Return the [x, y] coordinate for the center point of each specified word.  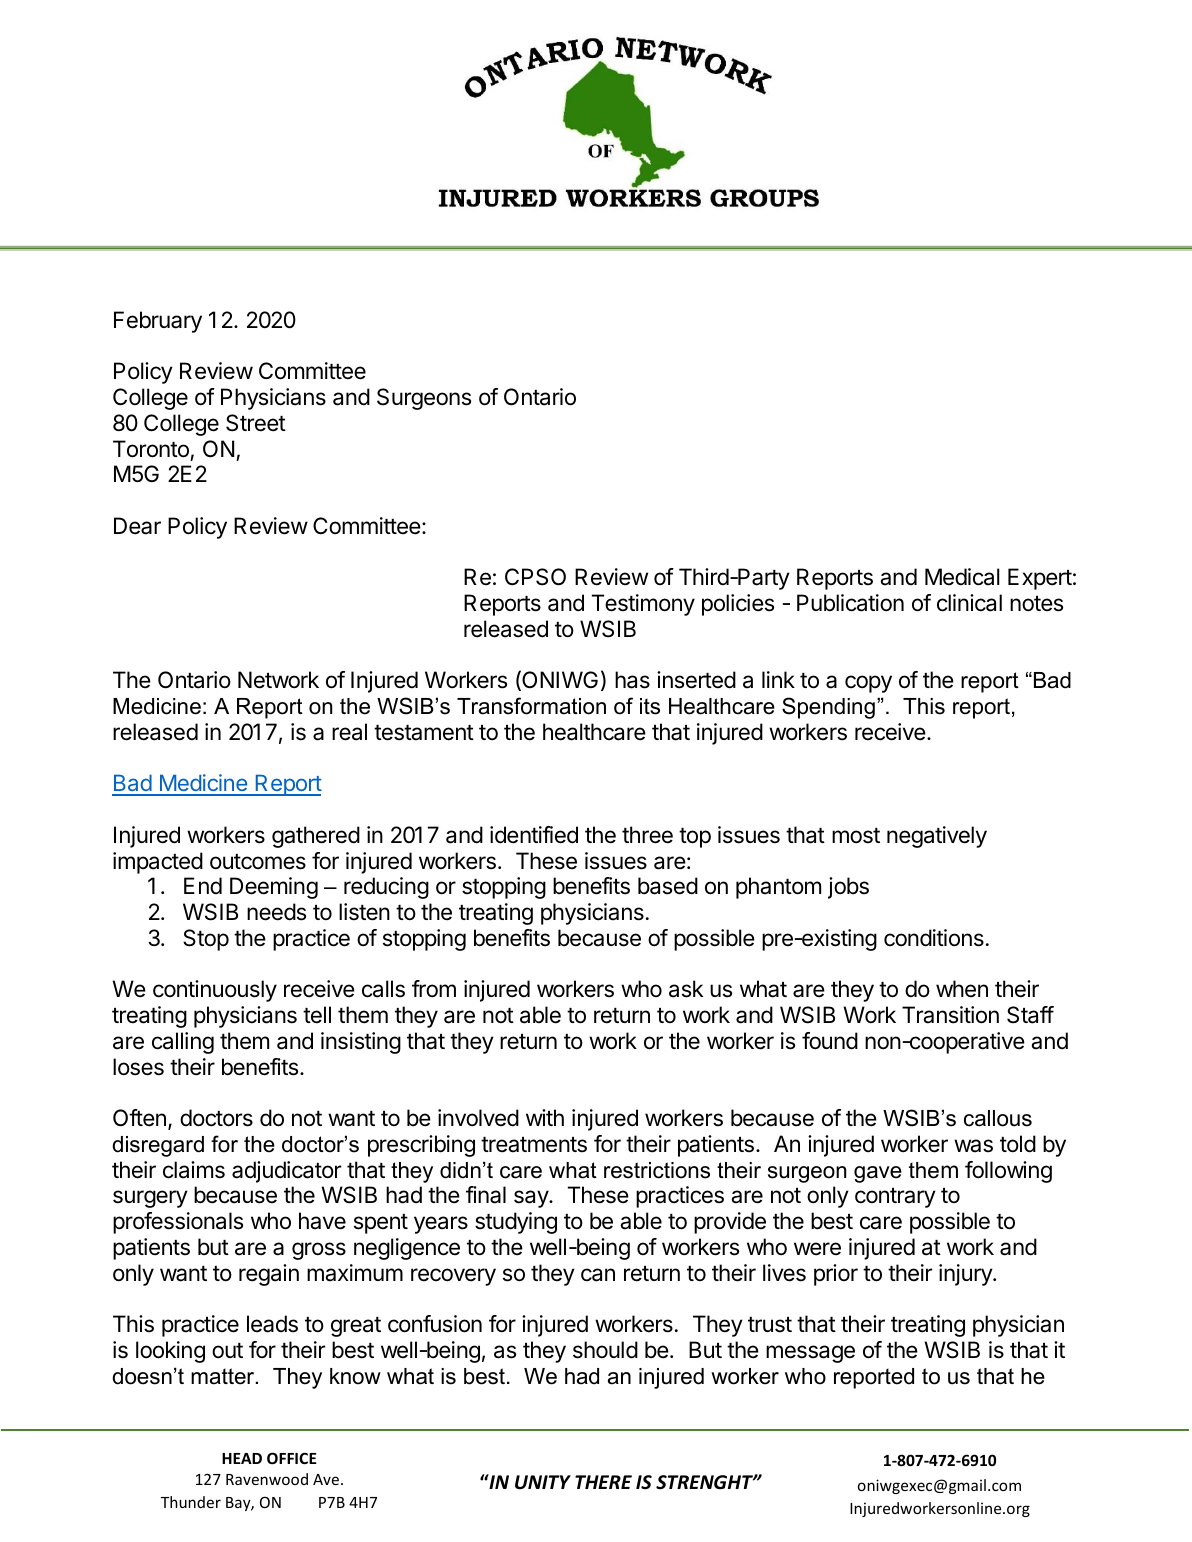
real [349, 732]
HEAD [242, 1458]
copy [868, 684]
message [810, 1354]
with [545, 1117]
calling [183, 1043]
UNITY [543, 1482]
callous [998, 1118]
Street [256, 423]
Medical [962, 577]
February [158, 322]
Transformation [531, 706]
